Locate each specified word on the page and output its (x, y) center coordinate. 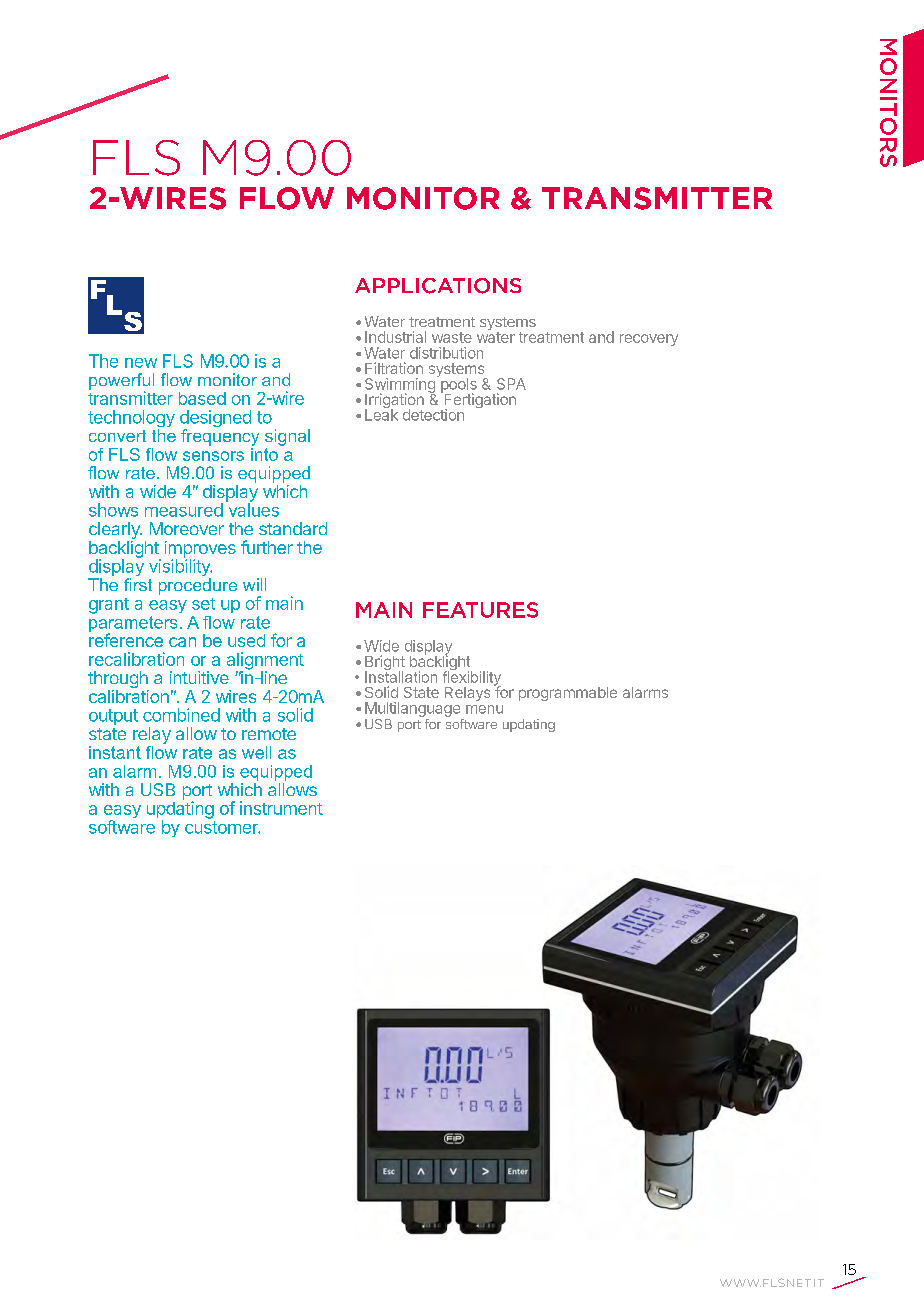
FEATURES (480, 610)
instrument (281, 808)
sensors (213, 456)
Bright (385, 664)
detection (433, 415)
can (182, 642)
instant (115, 752)
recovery (649, 340)
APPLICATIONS (438, 286)
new (141, 363)
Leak (381, 414)
